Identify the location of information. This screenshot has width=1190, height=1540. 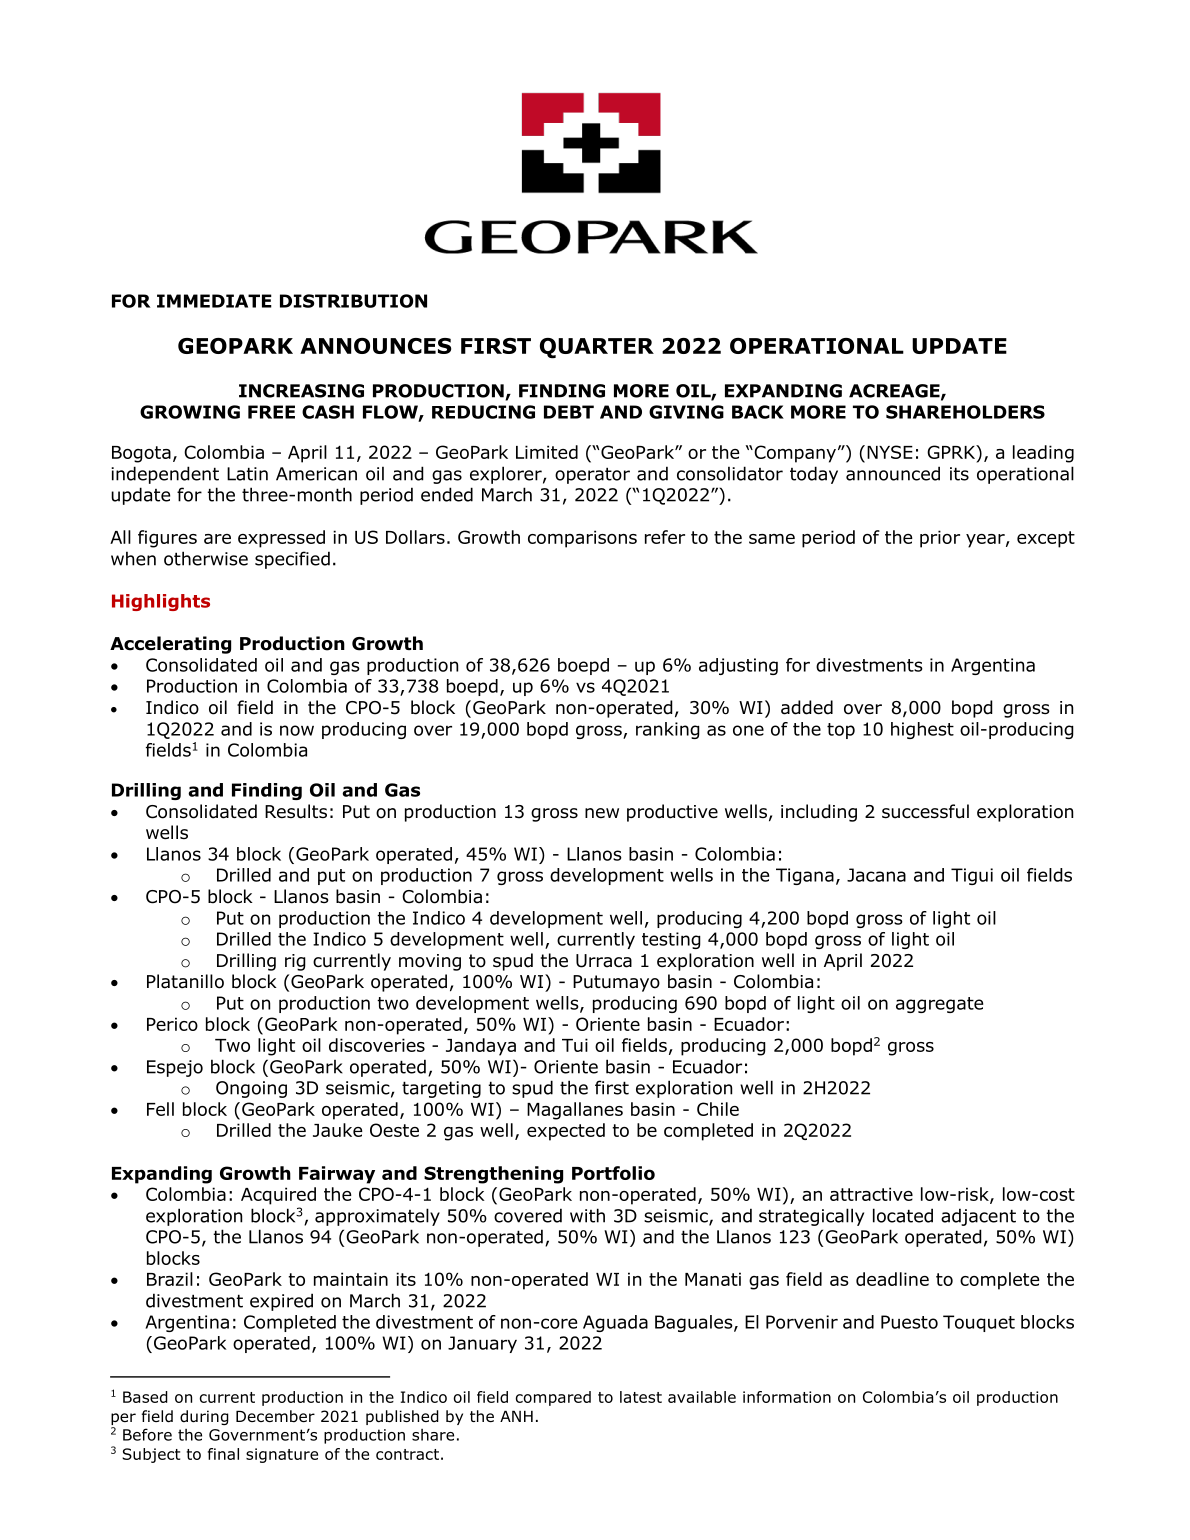
(787, 1397).
